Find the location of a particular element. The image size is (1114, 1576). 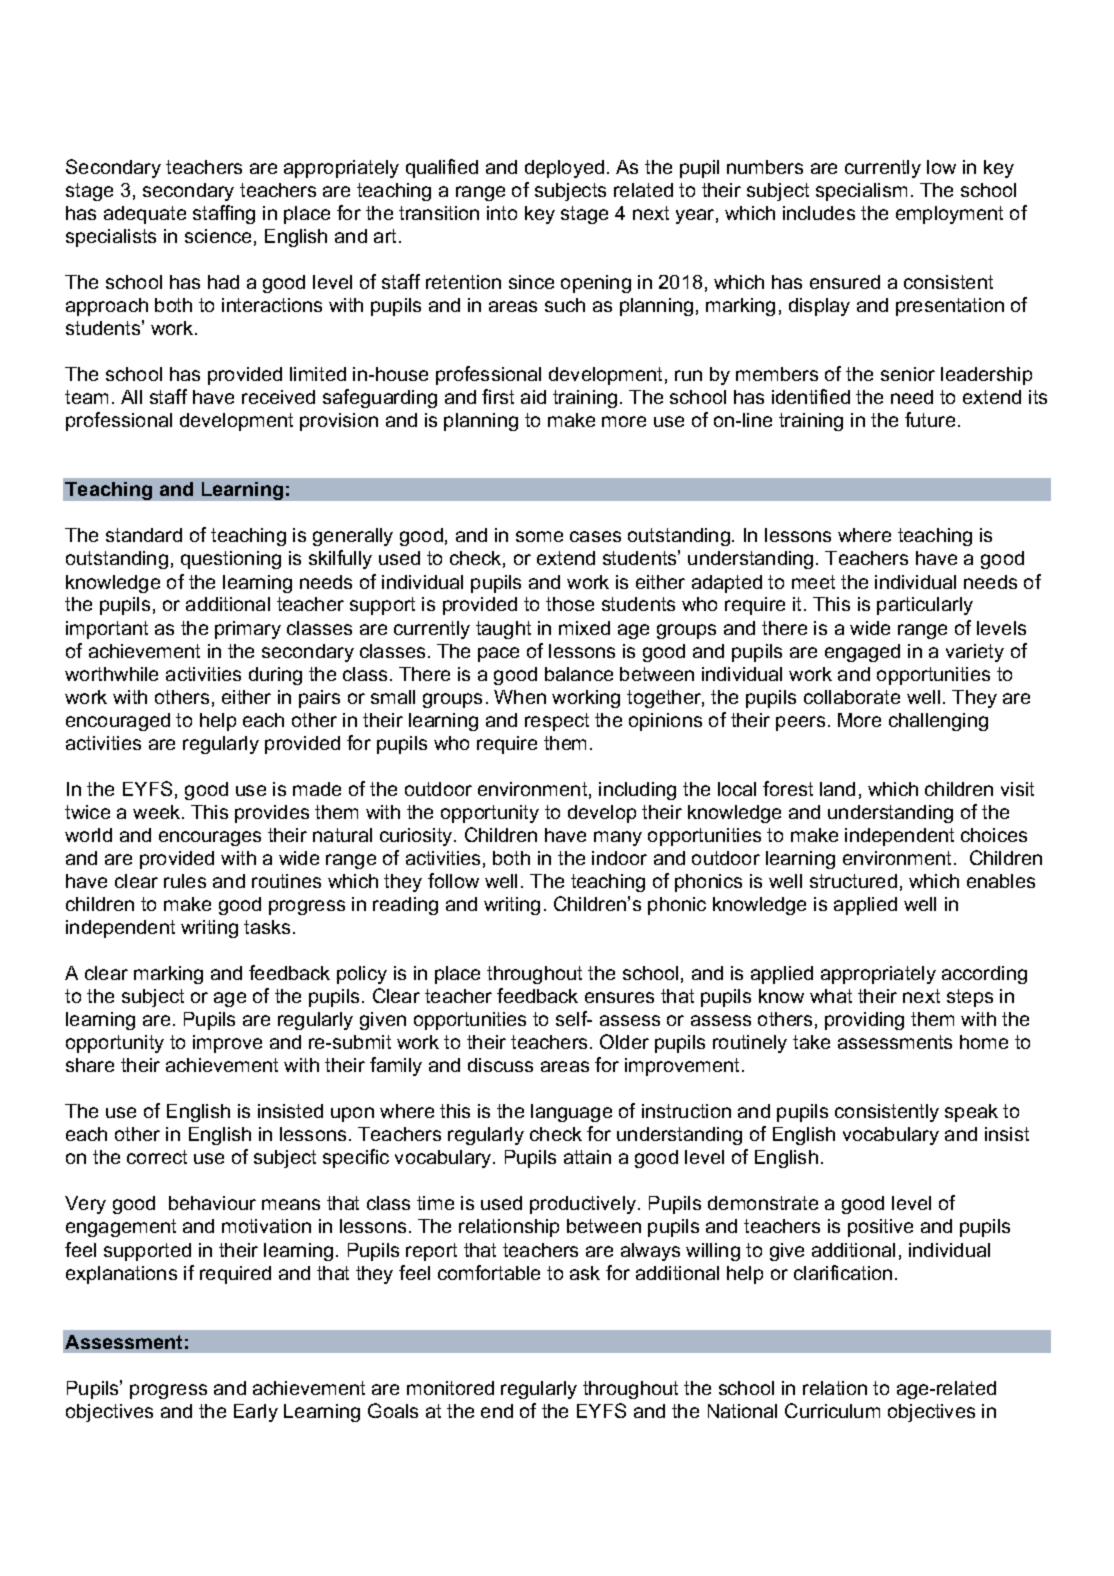

Curriculum is located at coordinates (832, 1410).
